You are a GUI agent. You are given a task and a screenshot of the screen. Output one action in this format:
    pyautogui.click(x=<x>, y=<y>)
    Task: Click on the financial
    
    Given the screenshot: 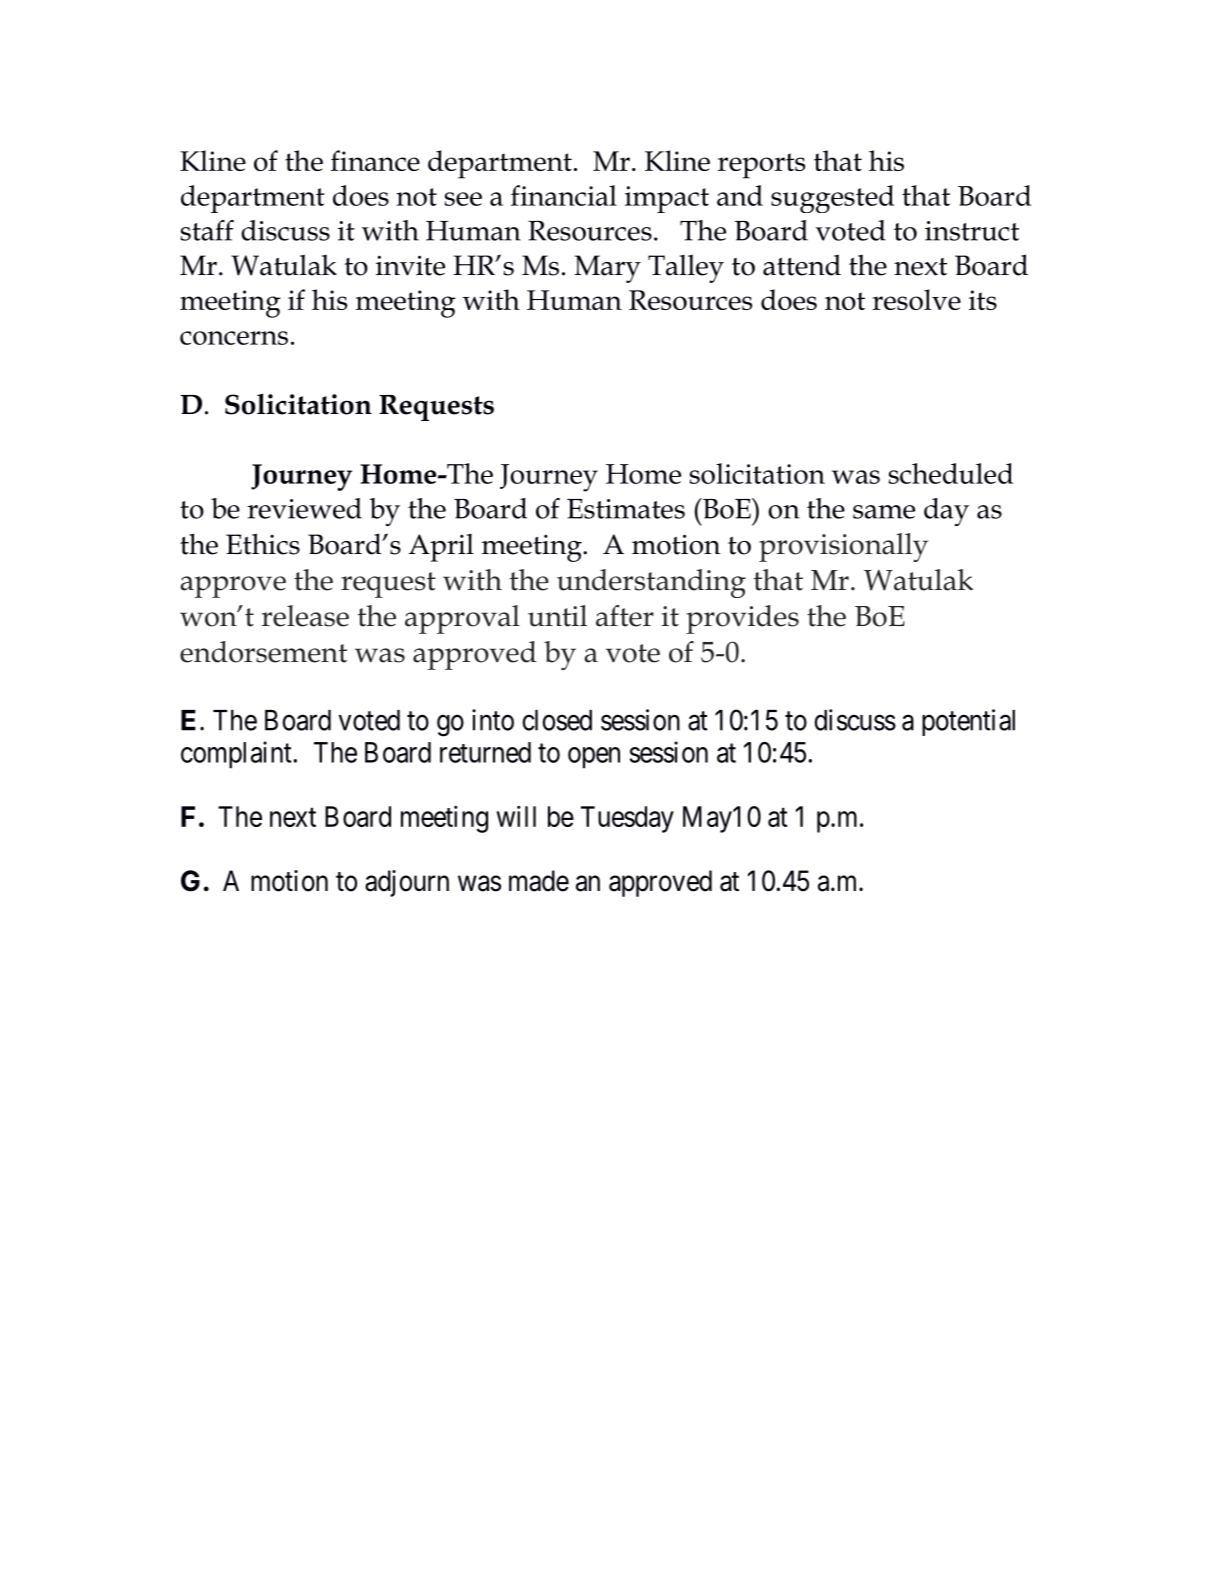 What is the action you would take?
    pyautogui.click(x=564, y=195)
